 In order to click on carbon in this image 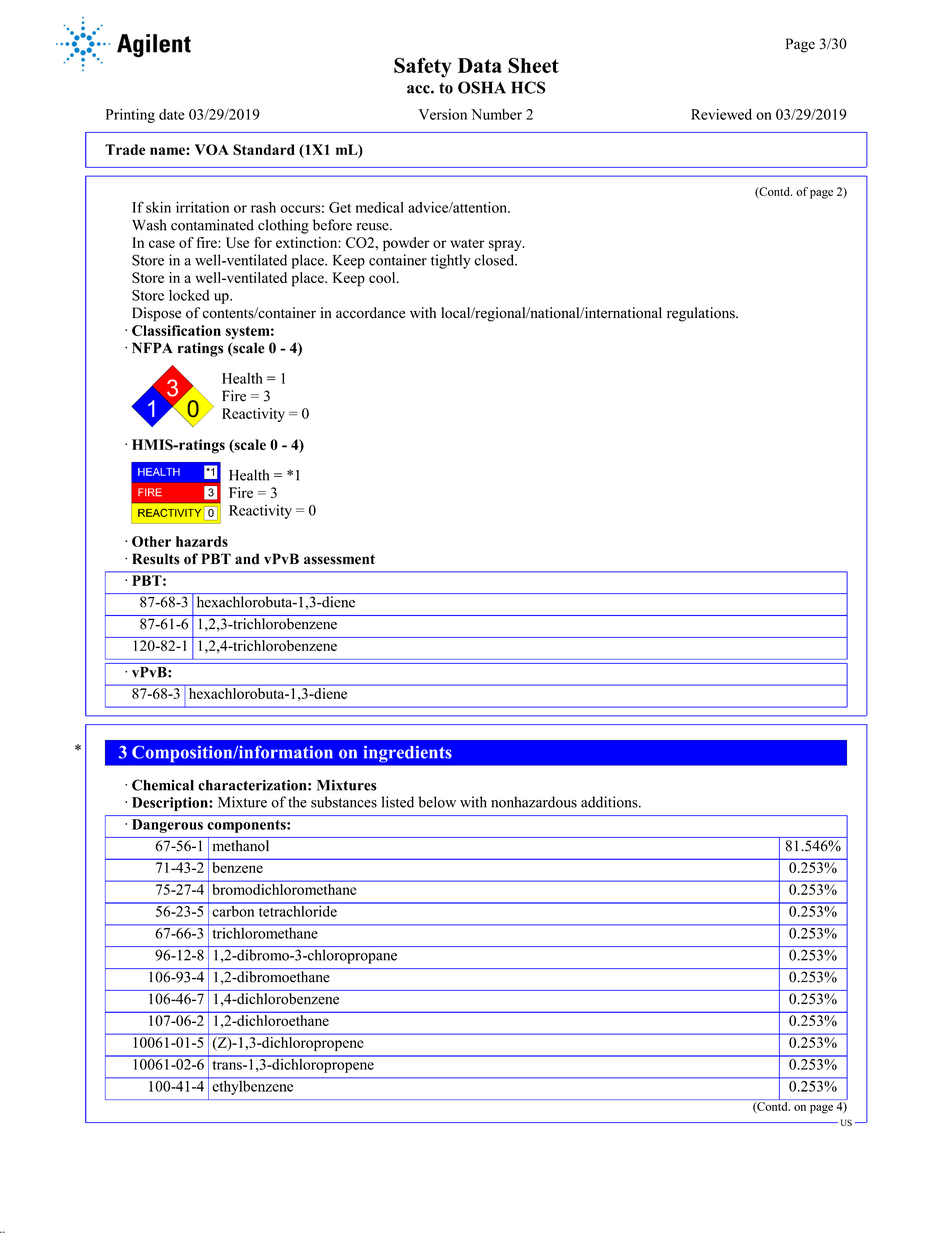, I will do `click(233, 910)`.
